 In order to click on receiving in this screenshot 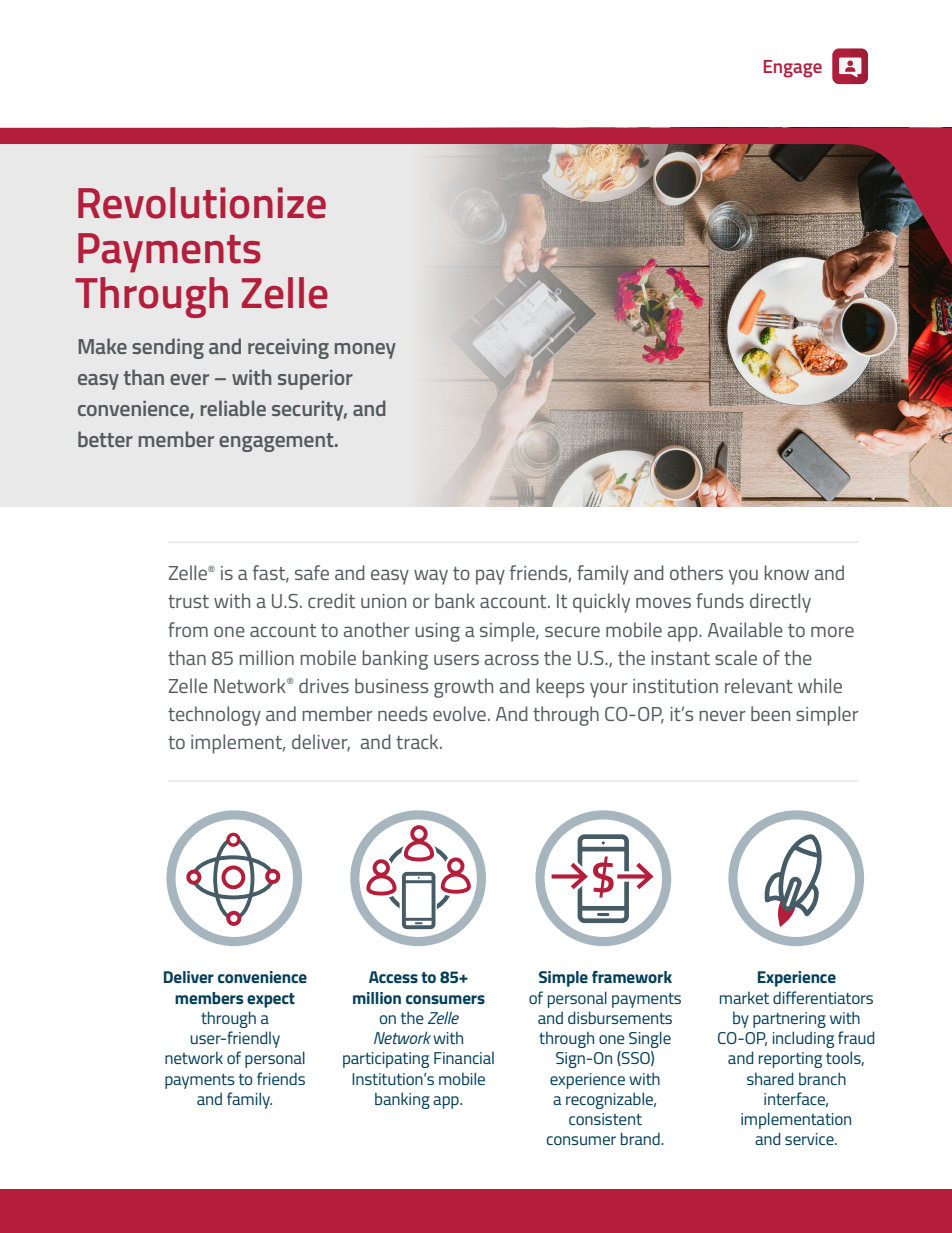, I will do `click(288, 349)`.
